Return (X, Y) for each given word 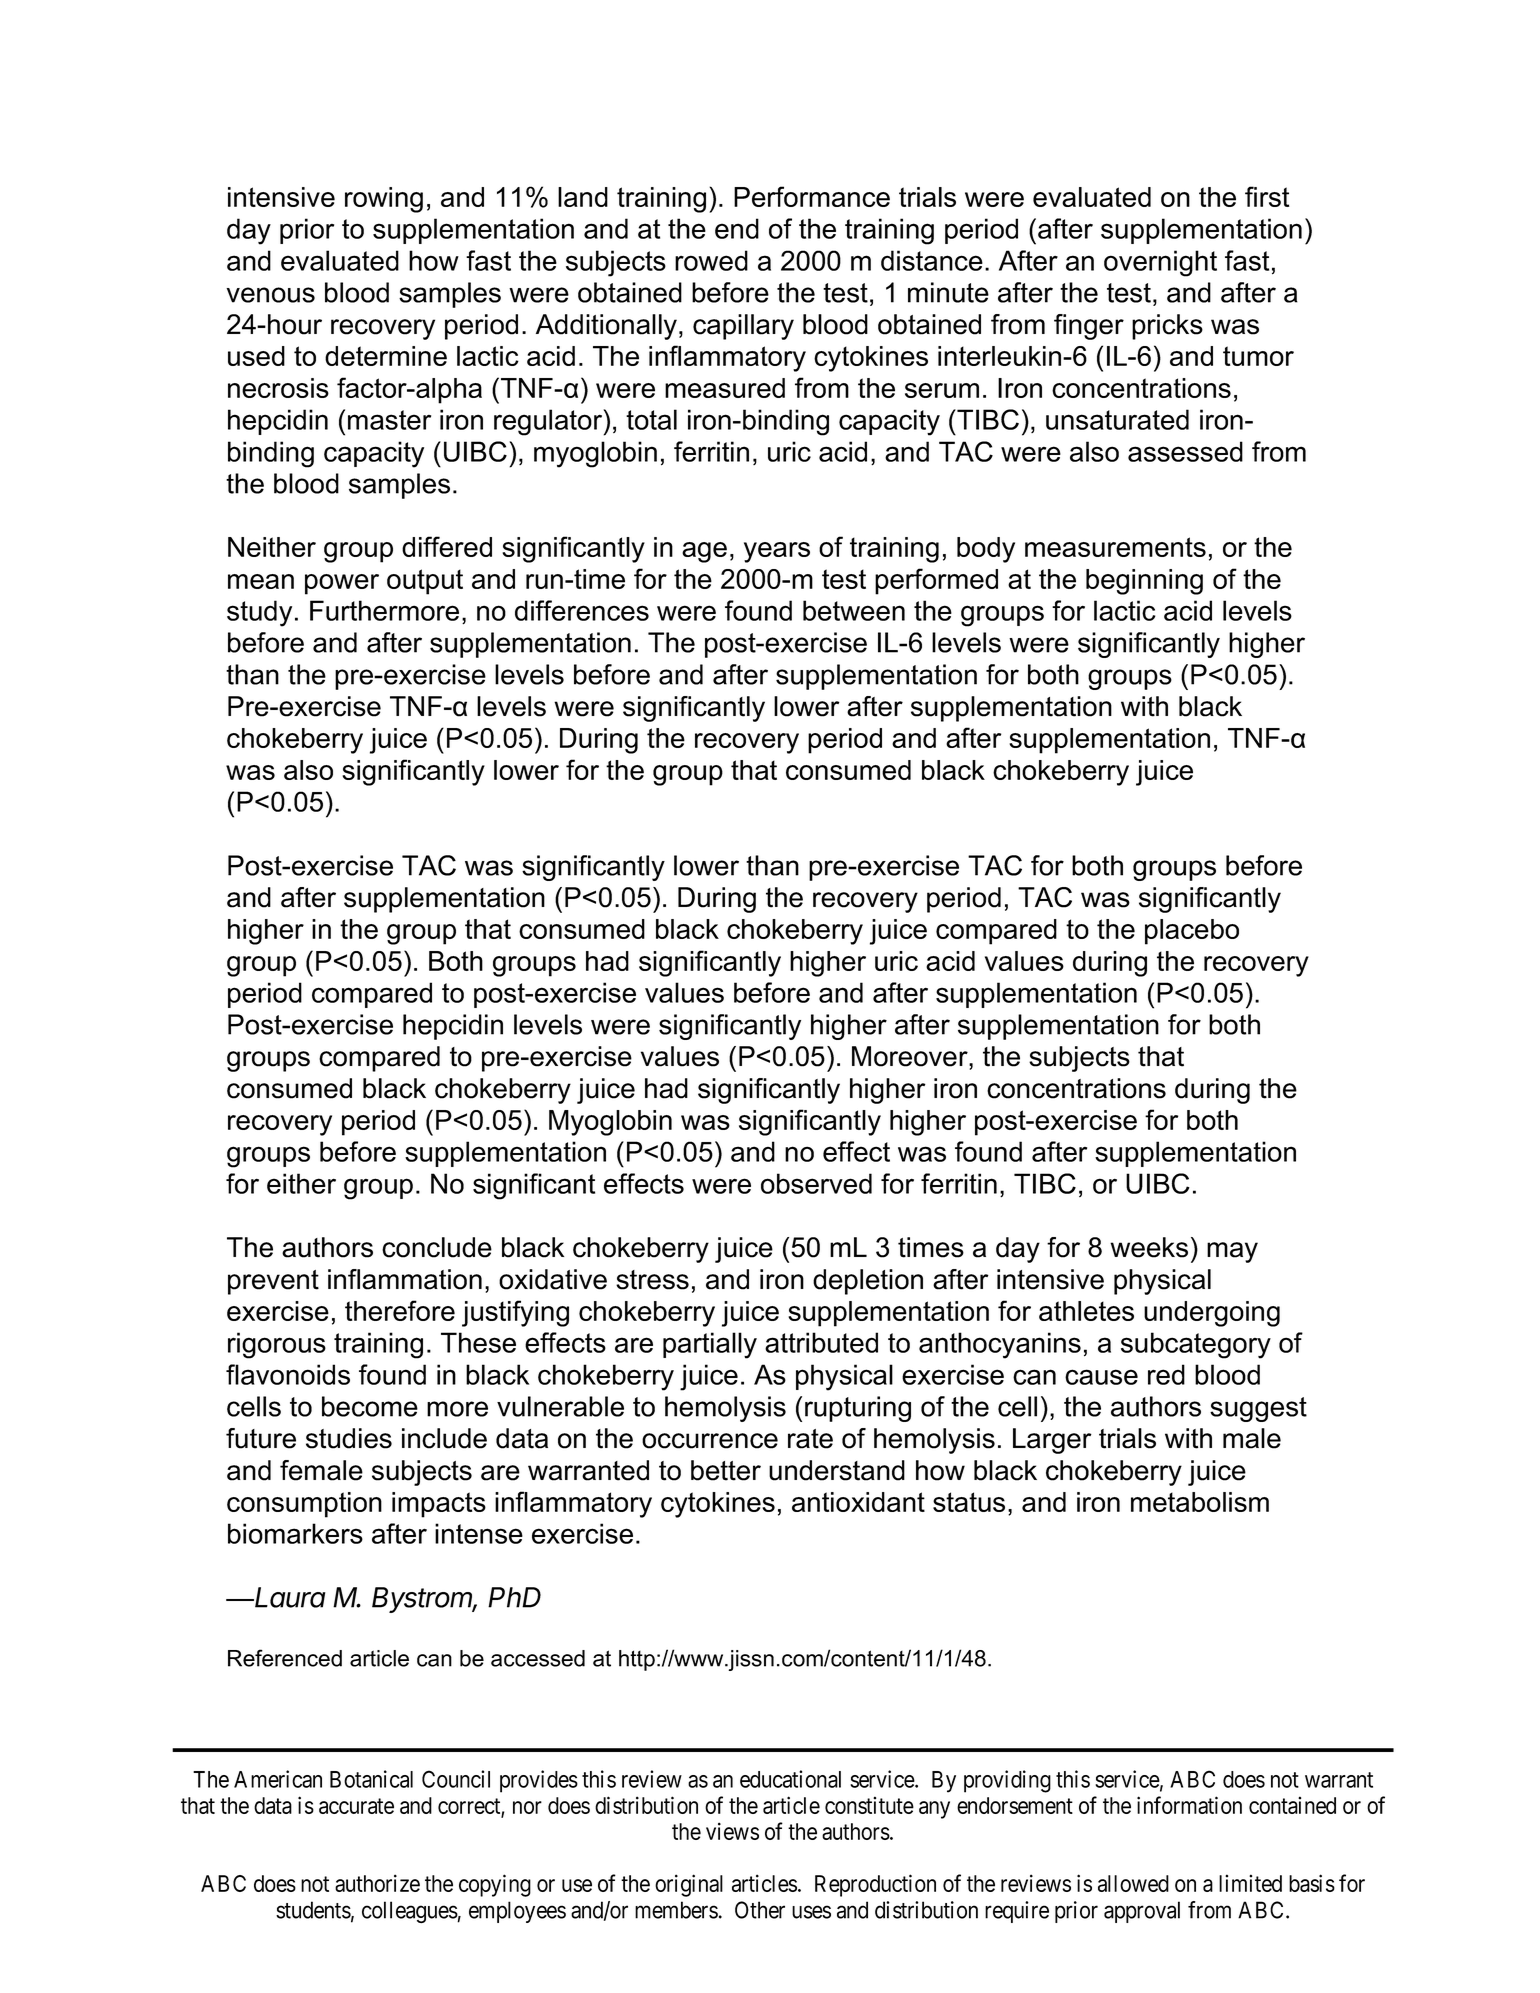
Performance (812, 196)
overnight (1160, 263)
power (342, 584)
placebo (1192, 932)
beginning (1144, 582)
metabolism (1200, 1502)
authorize (377, 1883)
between (854, 610)
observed (816, 1183)
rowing (384, 200)
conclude (437, 1247)
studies (349, 1438)
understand (837, 1470)
